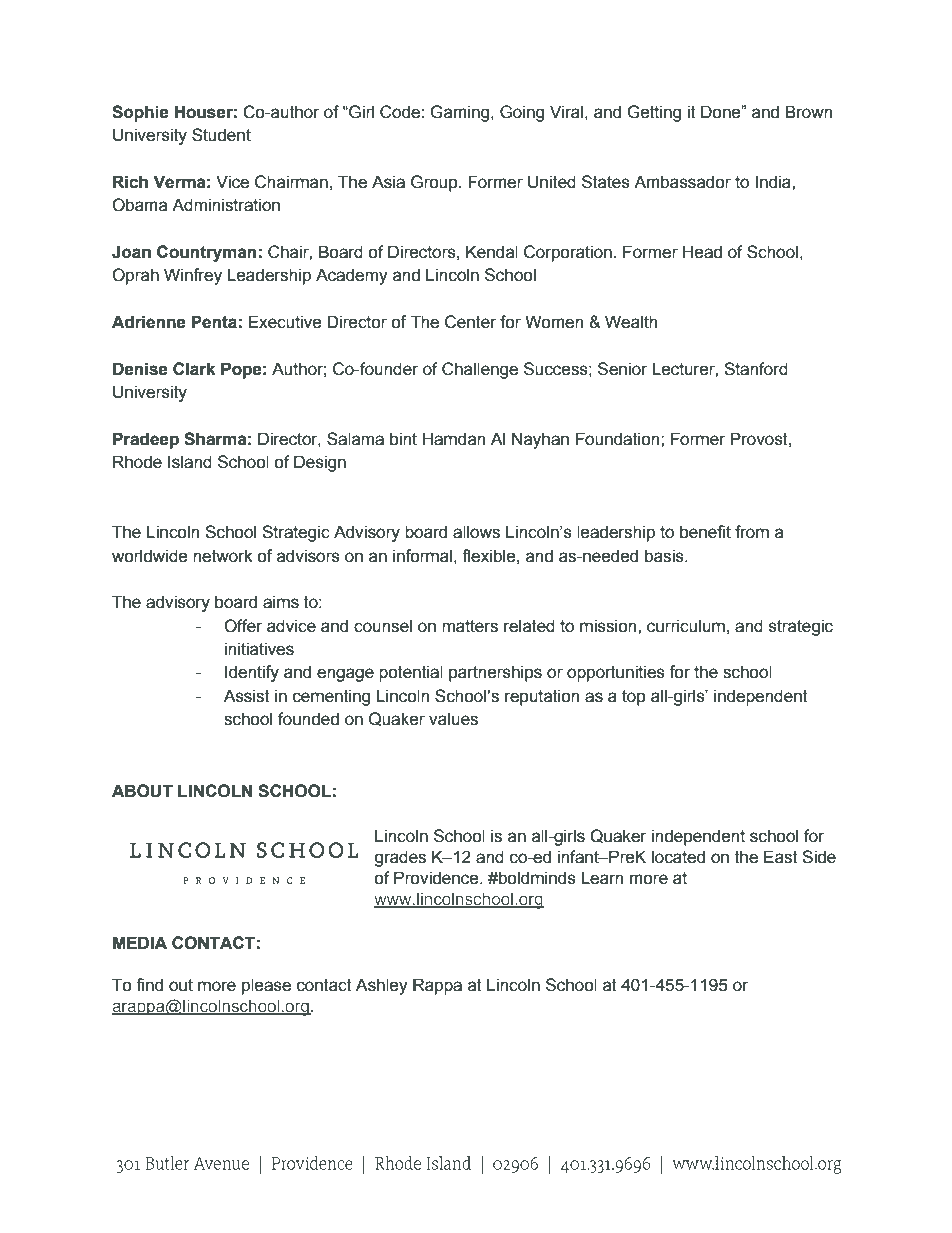 This screenshot has width=952, height=1233. Describe the element at coordinates (634, 698) in the screenshot. I see `top` at that location.
